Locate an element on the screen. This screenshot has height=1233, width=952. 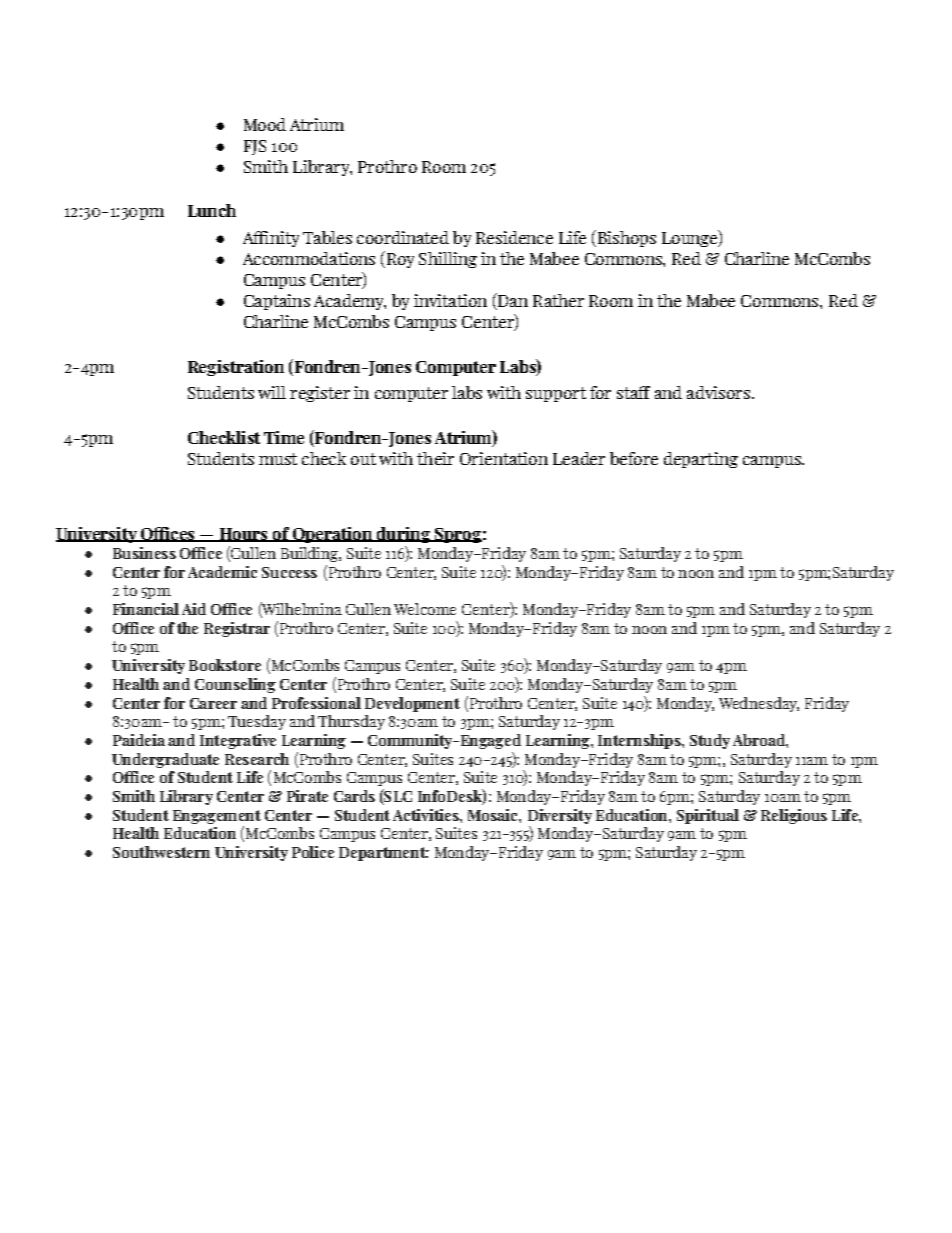
Residence is located at coordinates (514, 237).
